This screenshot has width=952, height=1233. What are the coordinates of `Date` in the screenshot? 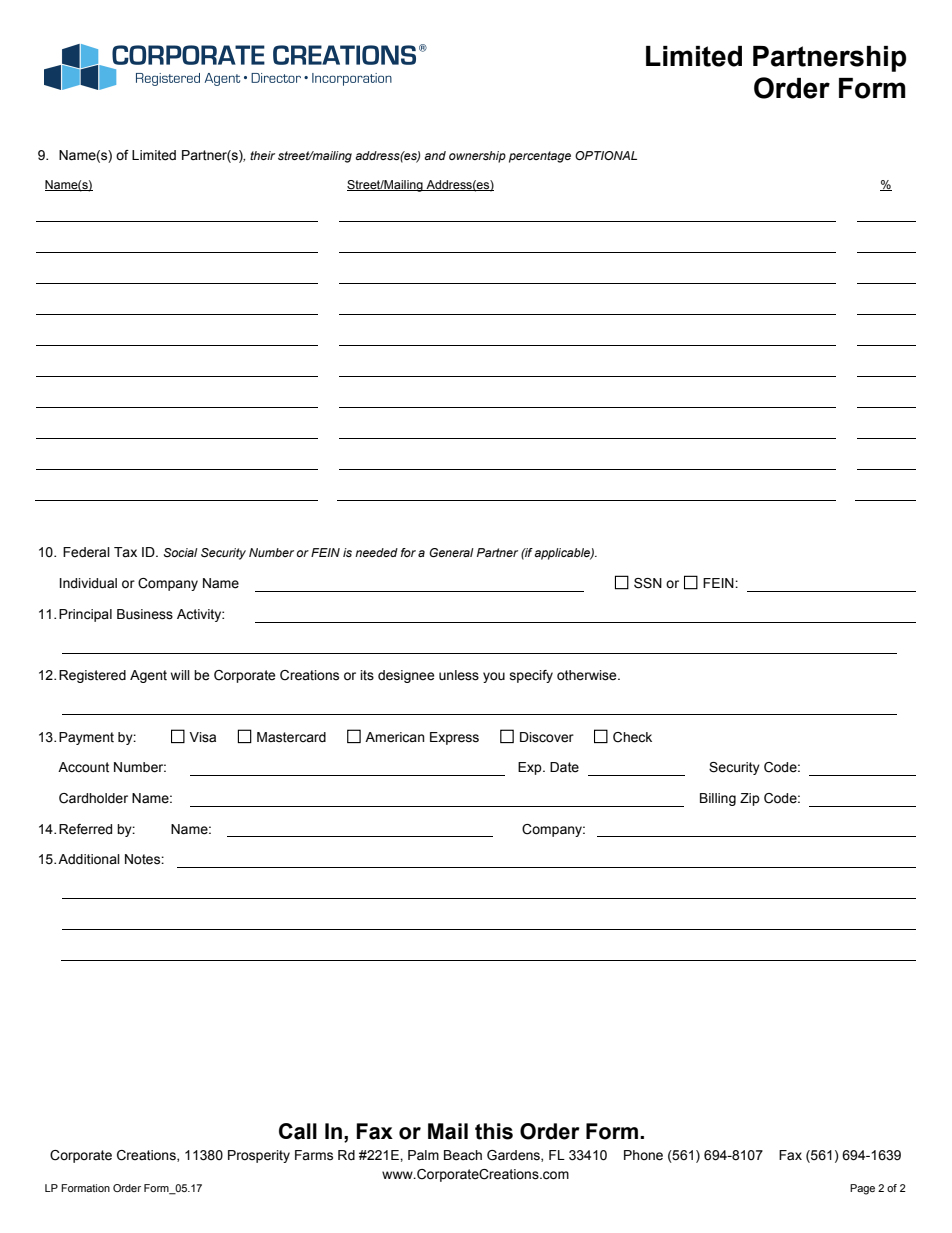 It's located at (564, 767).
